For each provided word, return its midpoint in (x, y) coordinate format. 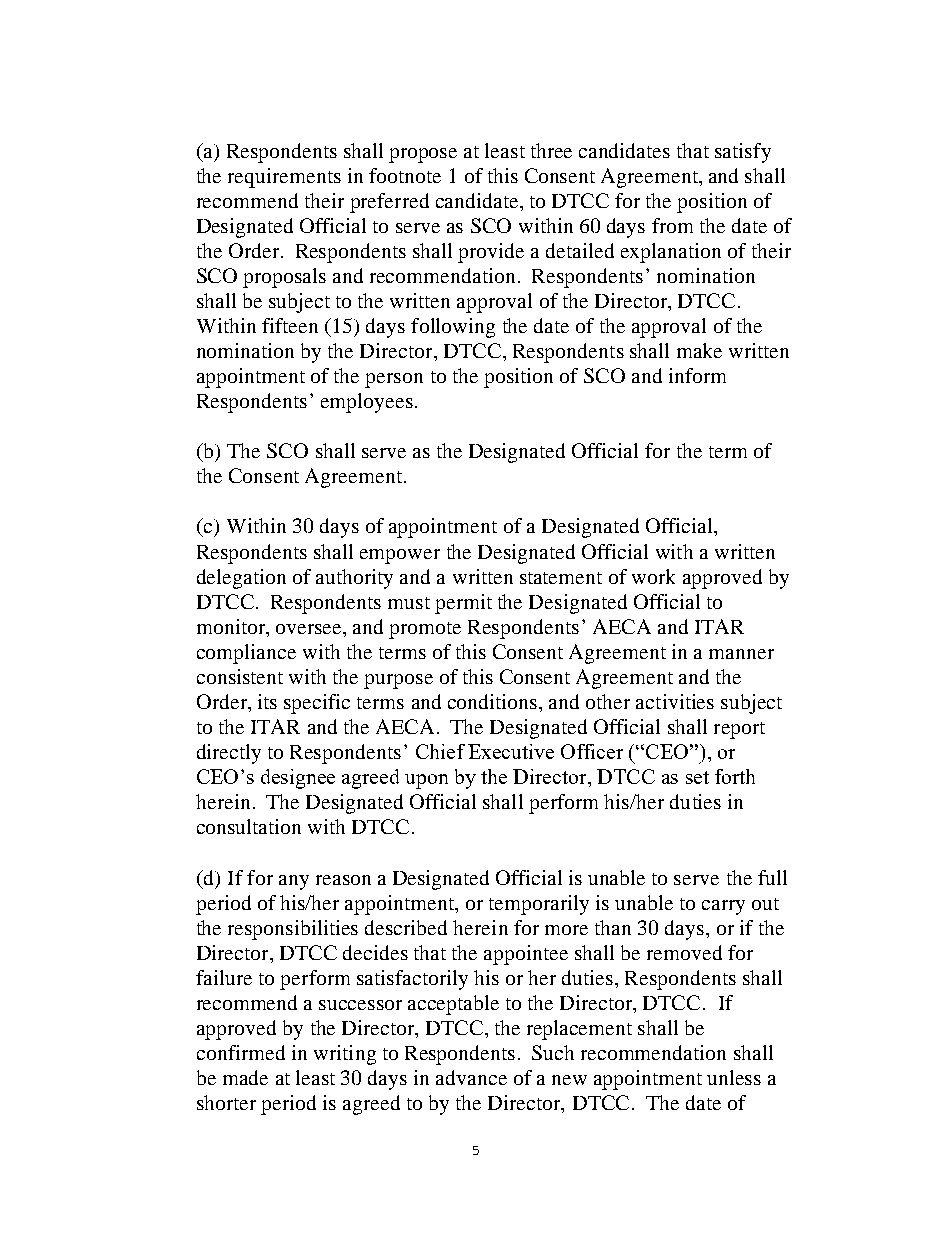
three (551, 150)
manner (741, 654)
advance (471, 1077)
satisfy (743, 153)
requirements (284, 178)
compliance (246, 654)
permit (463, 604)
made (245, 1077)
